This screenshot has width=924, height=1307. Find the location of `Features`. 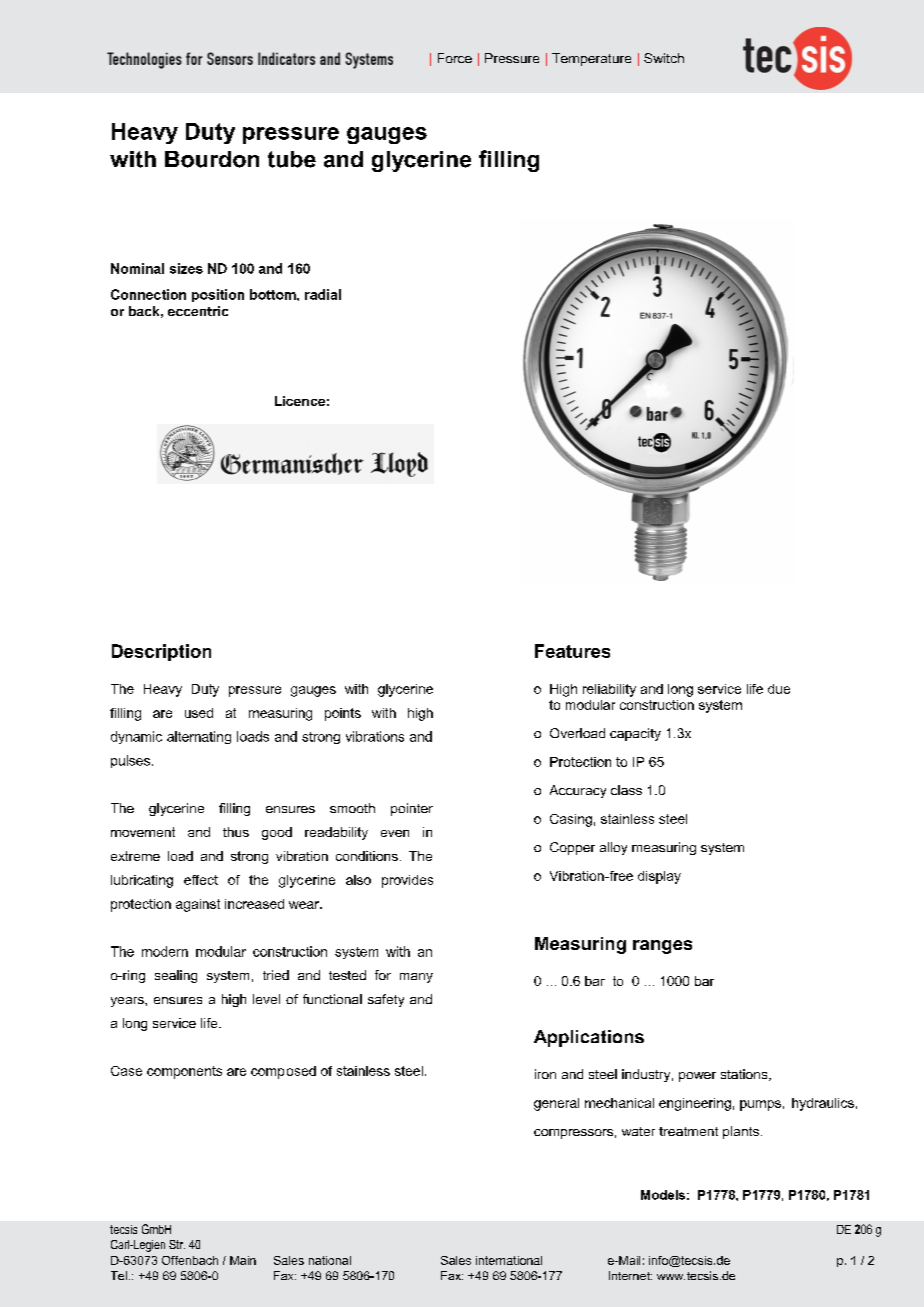

Features is located at coordinates (572, 651).
